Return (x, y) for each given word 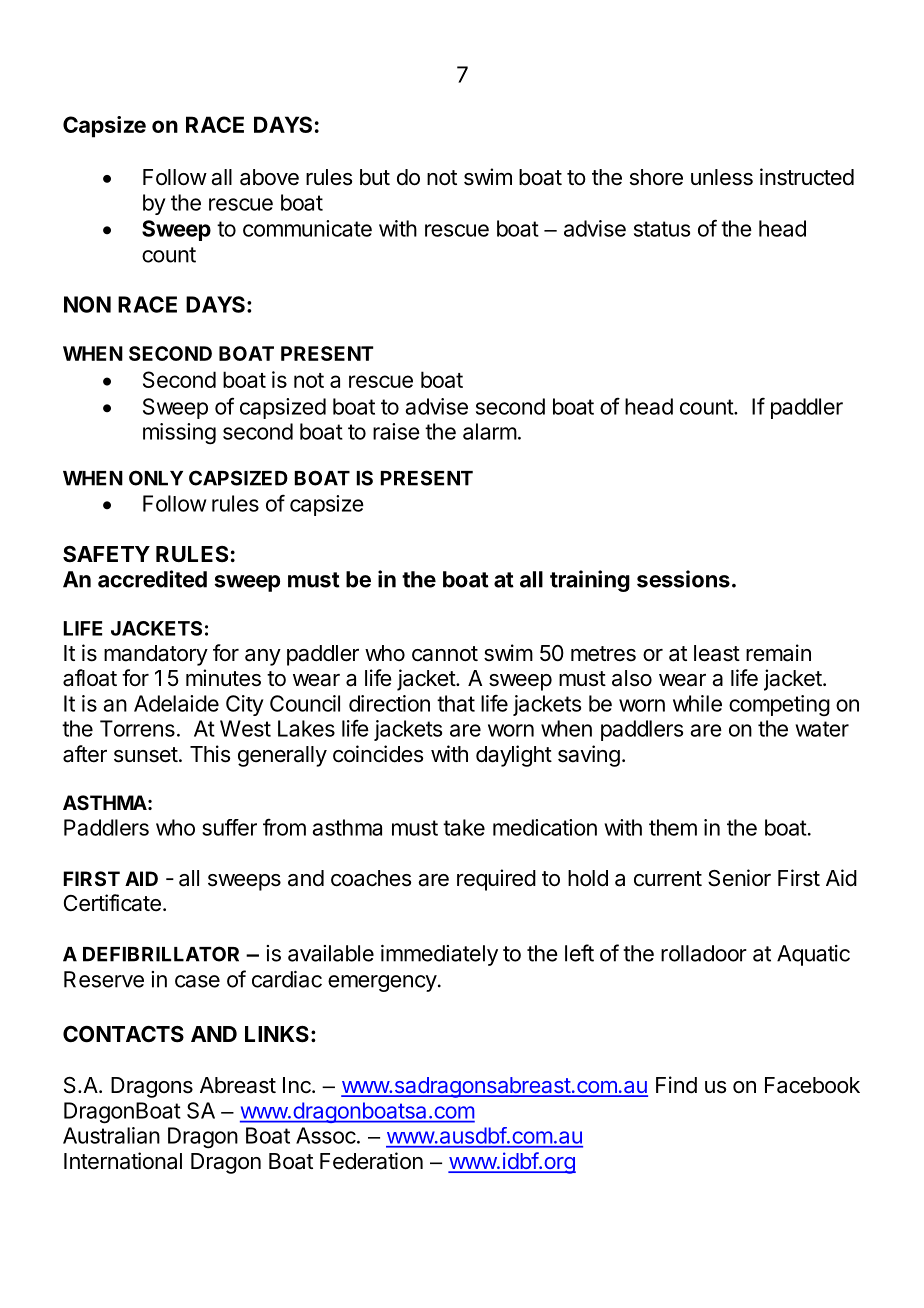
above (269, 177)
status (662, 229)
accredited (152, 579)
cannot (445, 654)
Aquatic (813, 955)
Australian (111, 1135)
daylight (514, 756)
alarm (490, 431)
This (210, 754)
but (375, 177)
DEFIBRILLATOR (161, 954)
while (697, 703)
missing (179, 434)
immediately (439, 955)
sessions (683, 579)
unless (722, 177)
